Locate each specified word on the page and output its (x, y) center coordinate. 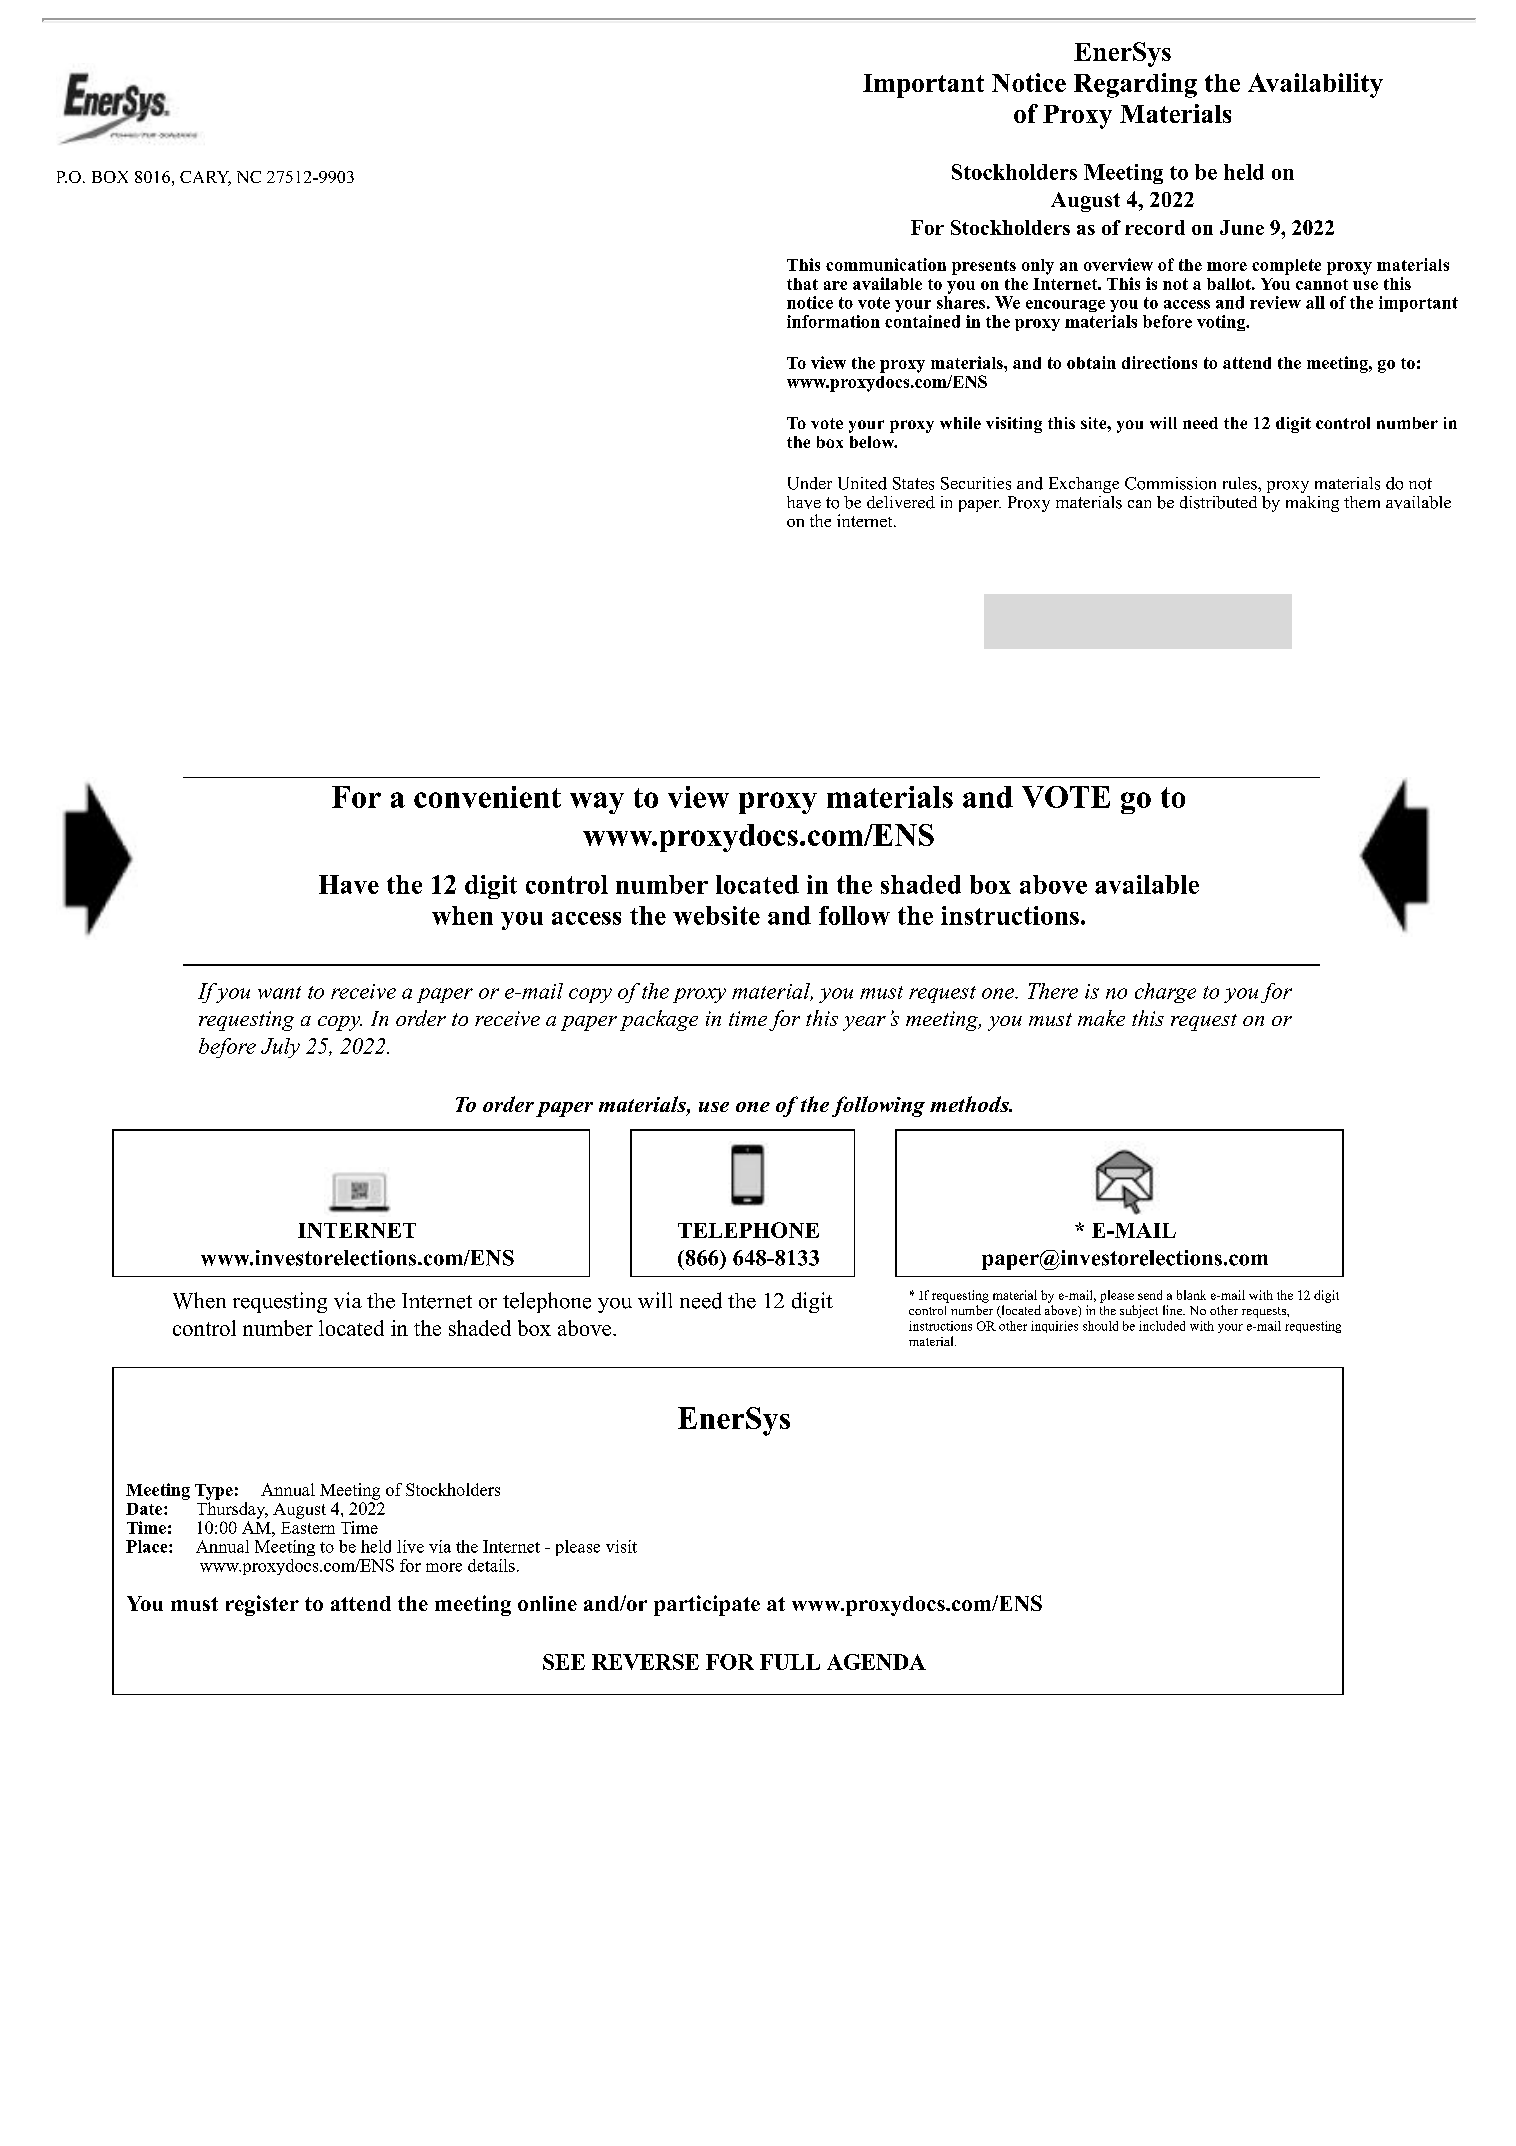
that (802, 284)
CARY (205, 178)
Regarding (1135, 85)
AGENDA (876, 1662)
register (262, 1605)
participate (707, 1605)
